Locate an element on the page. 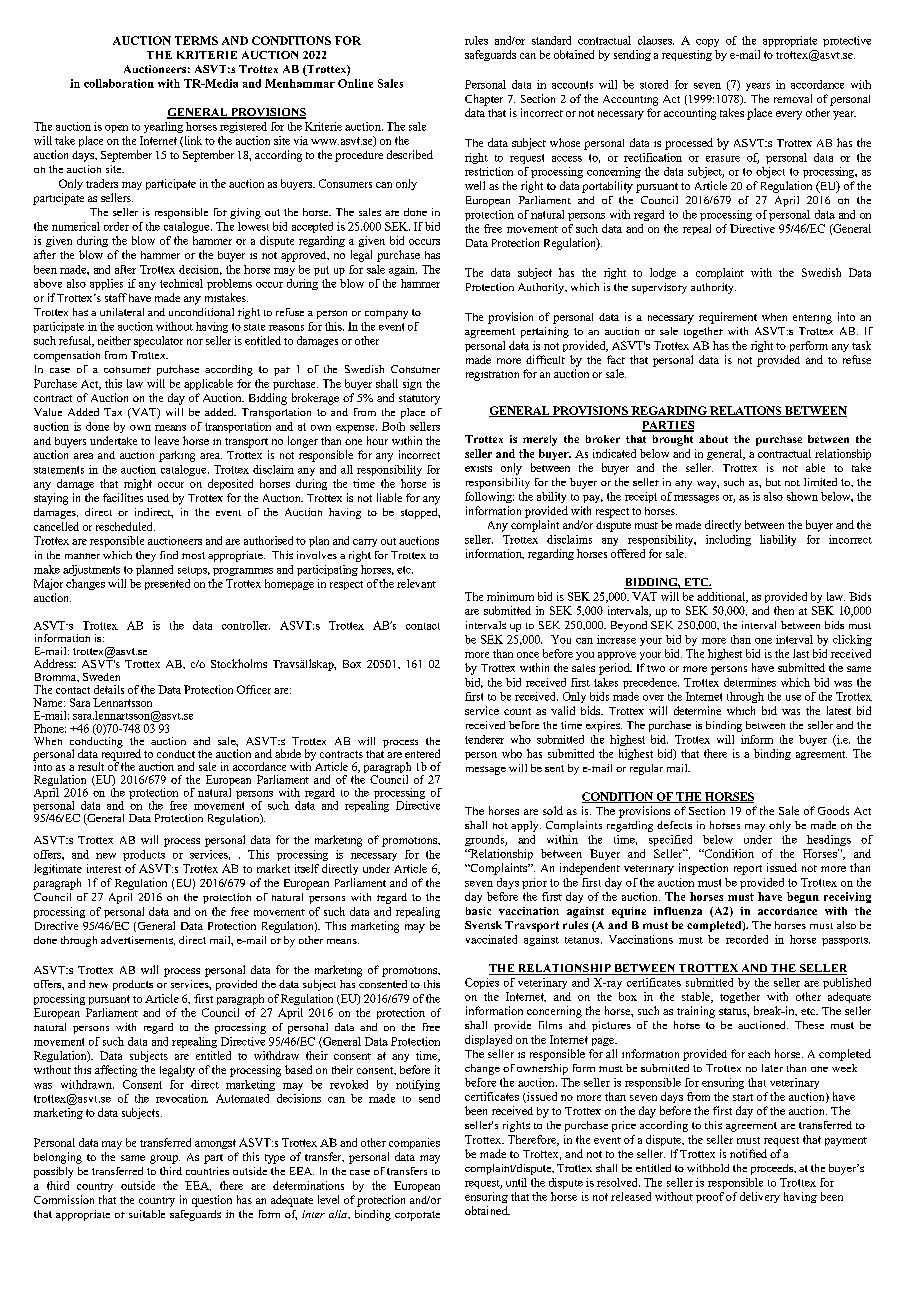 The width and height of the page is (924, 1308). minimum is located at coordinates (510, 596).
